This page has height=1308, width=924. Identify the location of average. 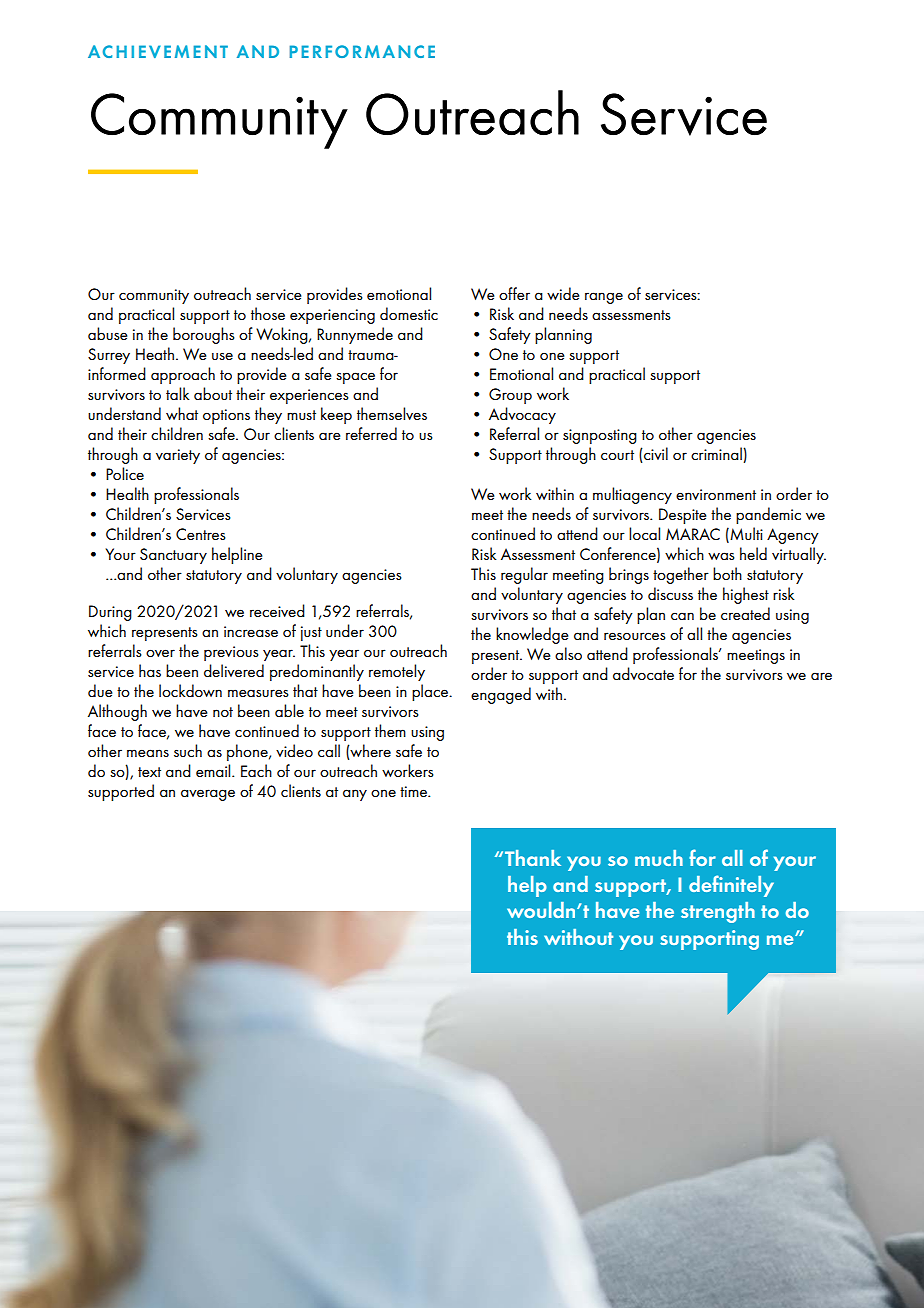
(208, 795).
